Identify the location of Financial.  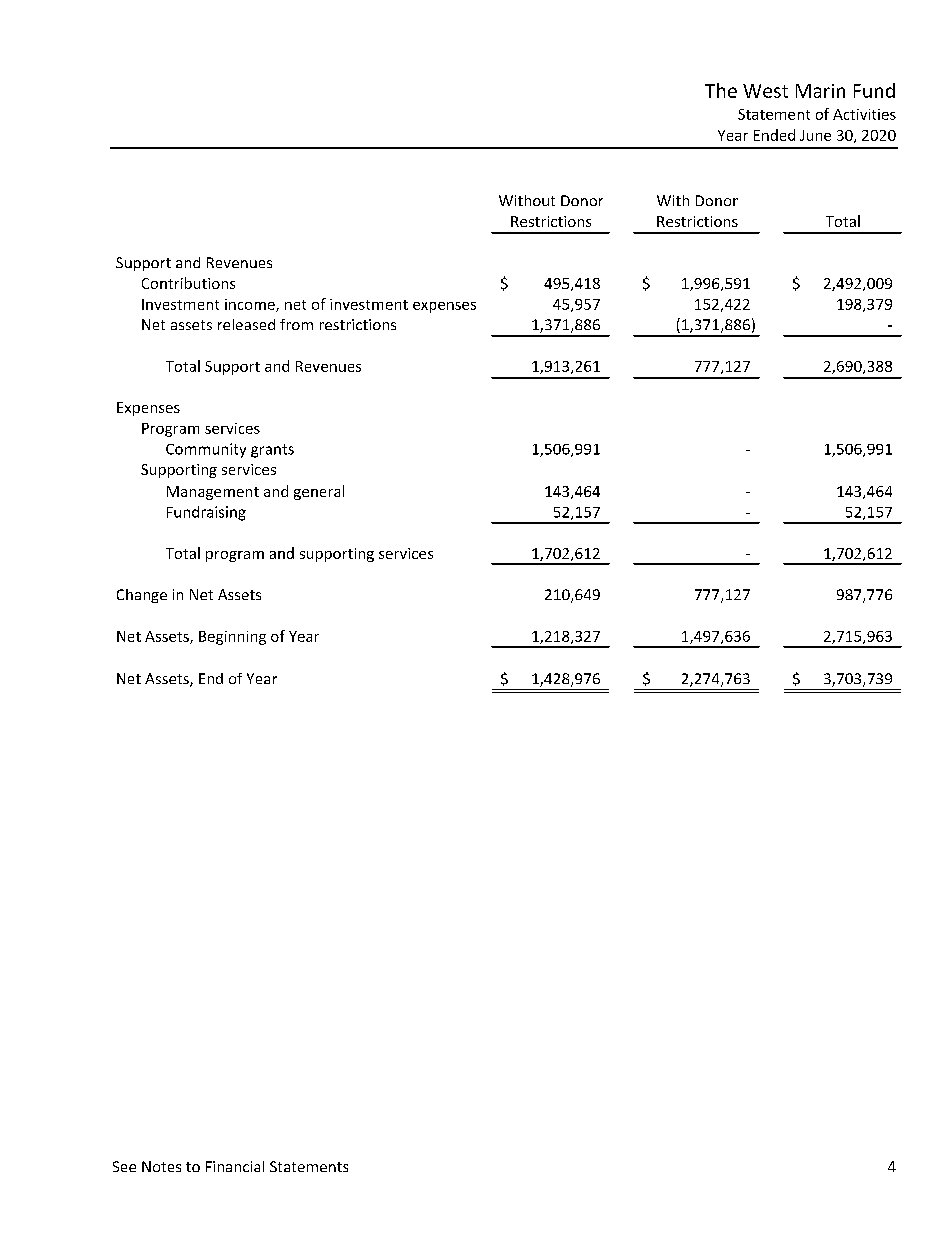
(235, 1166).
